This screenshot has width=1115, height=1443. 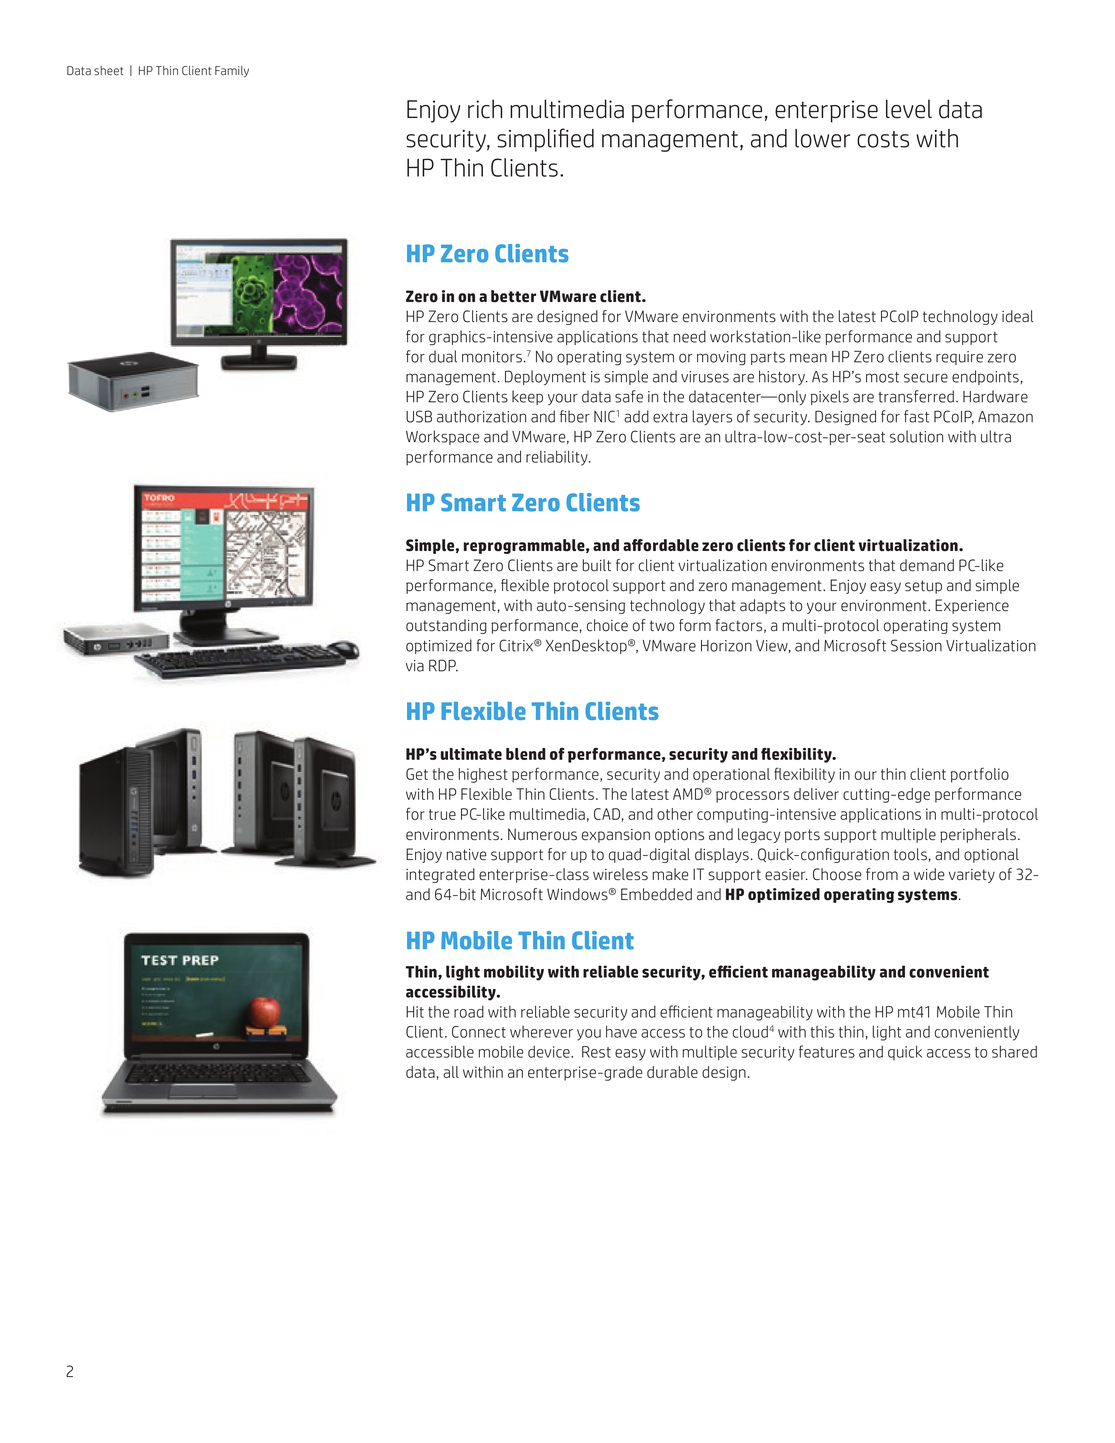 What do you see at coordinates (927, 565) in the screenshot?
I see `demand` at bounding box center [927, 565].
